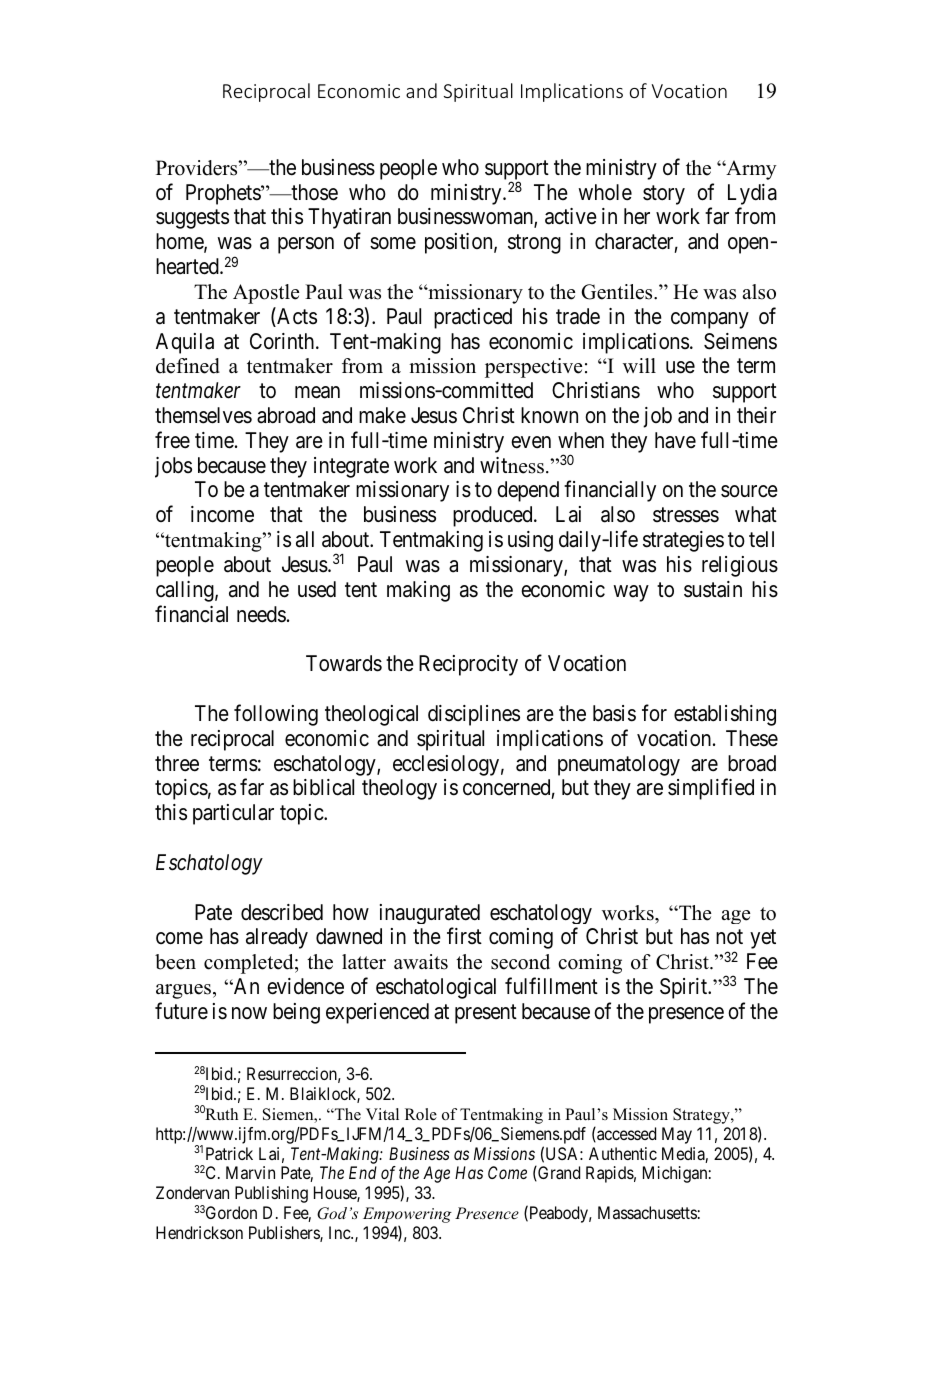 This screenshot has width=932, height=1399. What do you see at coordinates (494, 516) in the screenshot?
I see `produced` at bounding box center [494, 516].
